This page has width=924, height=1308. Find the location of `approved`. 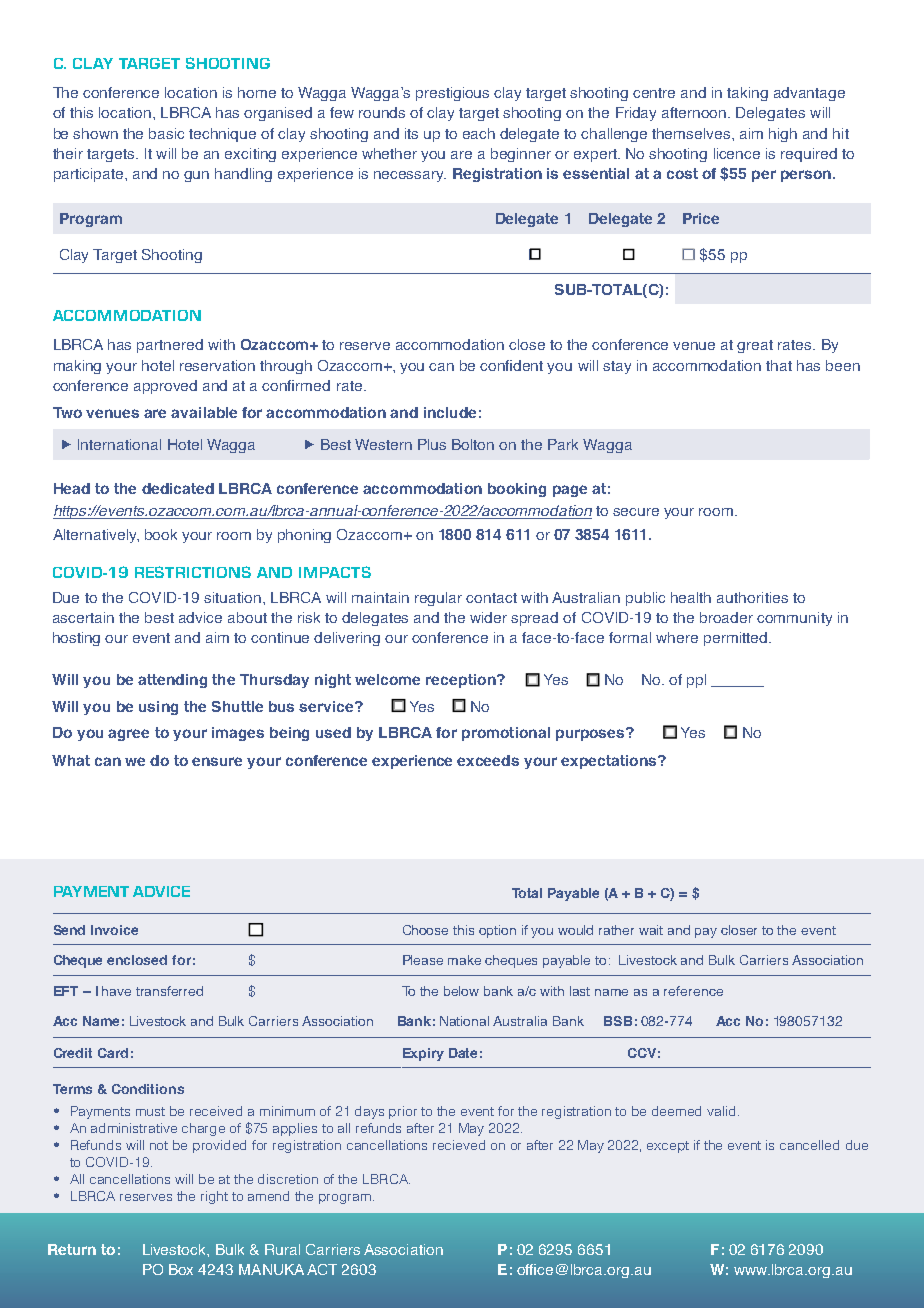

approved is located at coordinates (165, 387).
